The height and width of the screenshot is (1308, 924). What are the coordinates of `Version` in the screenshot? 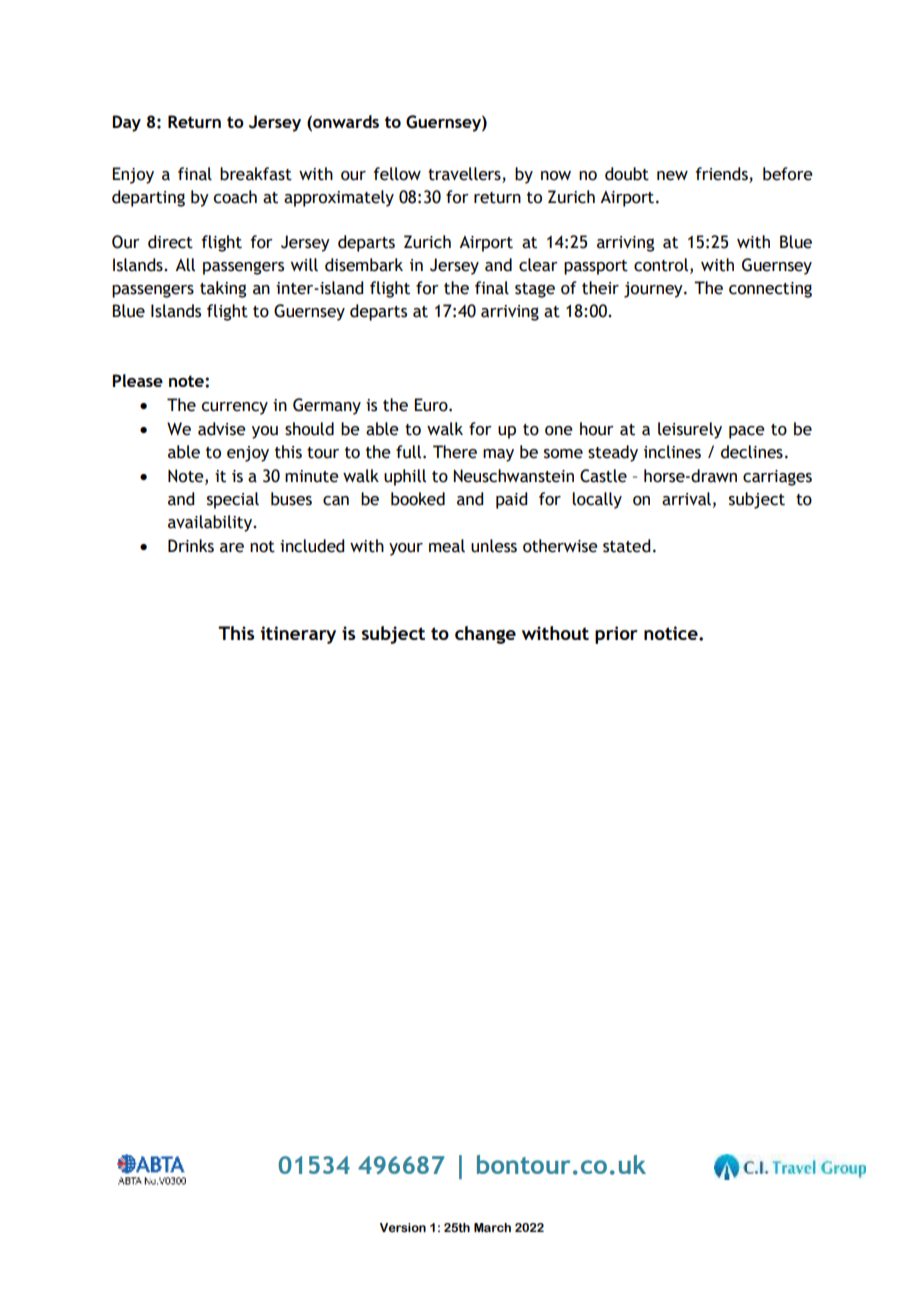 It's located at (403, 1227).
